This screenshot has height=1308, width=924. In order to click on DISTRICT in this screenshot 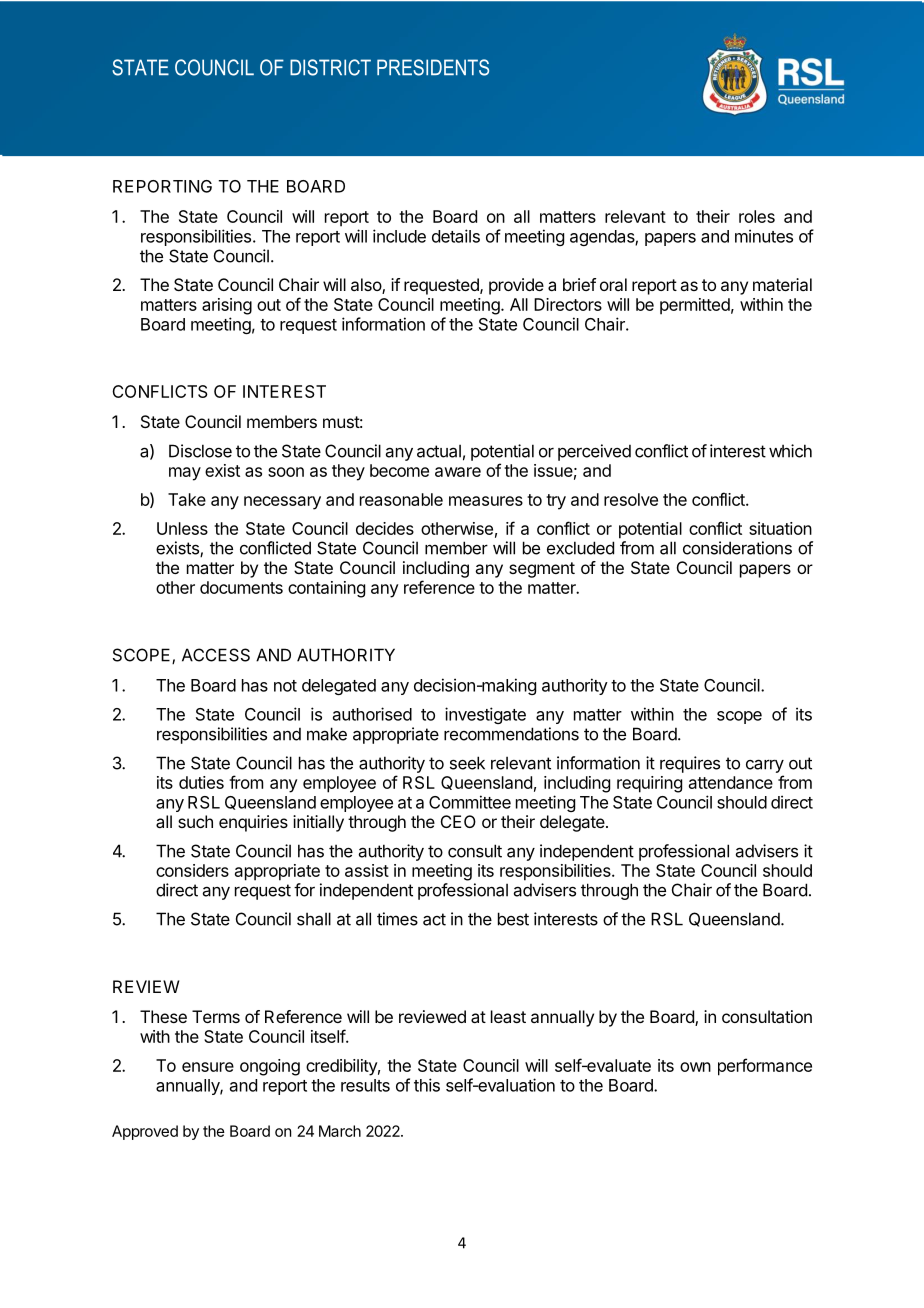, I will do `click(330, 67)`.
